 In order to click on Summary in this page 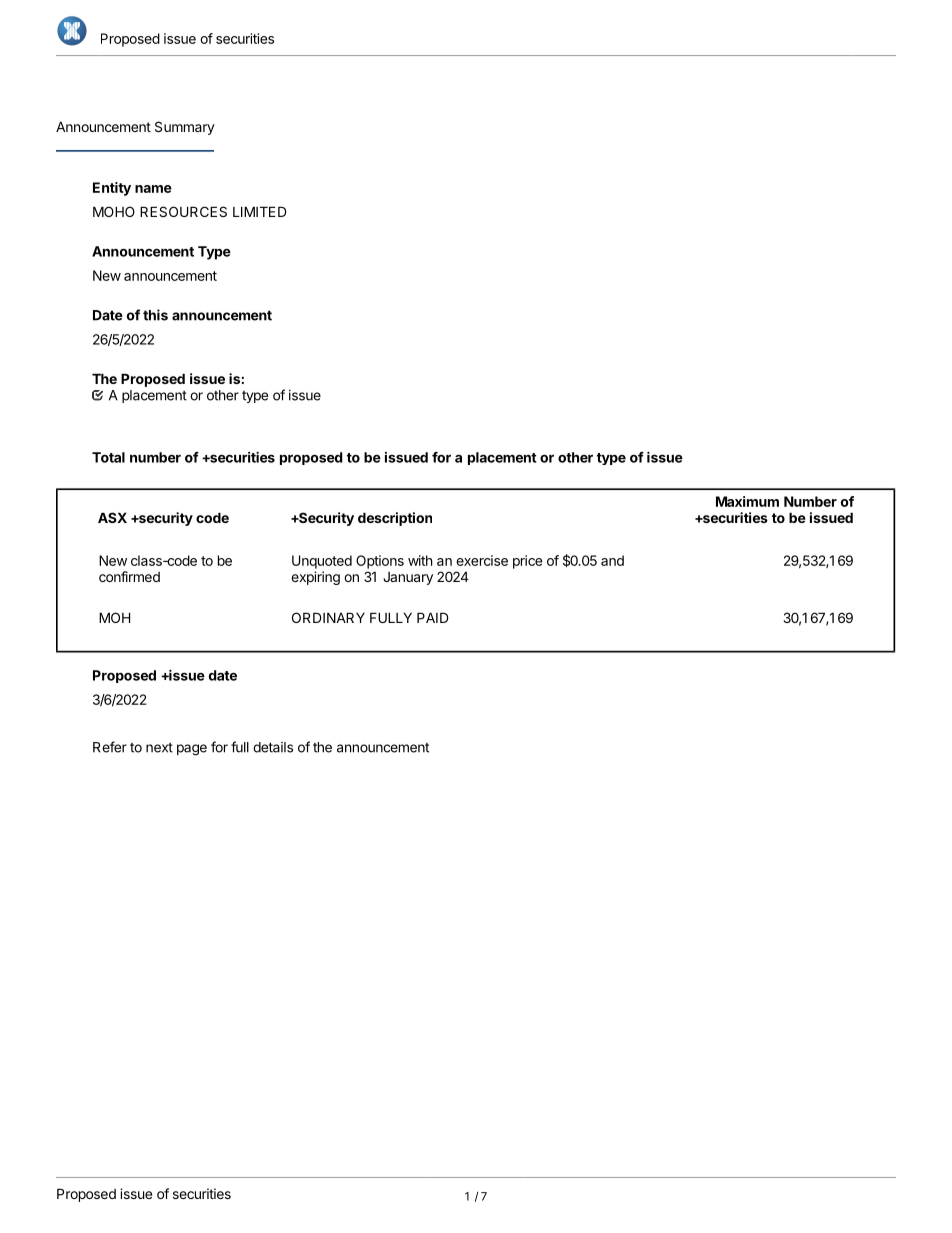, I will do `click(185, 128)`.
